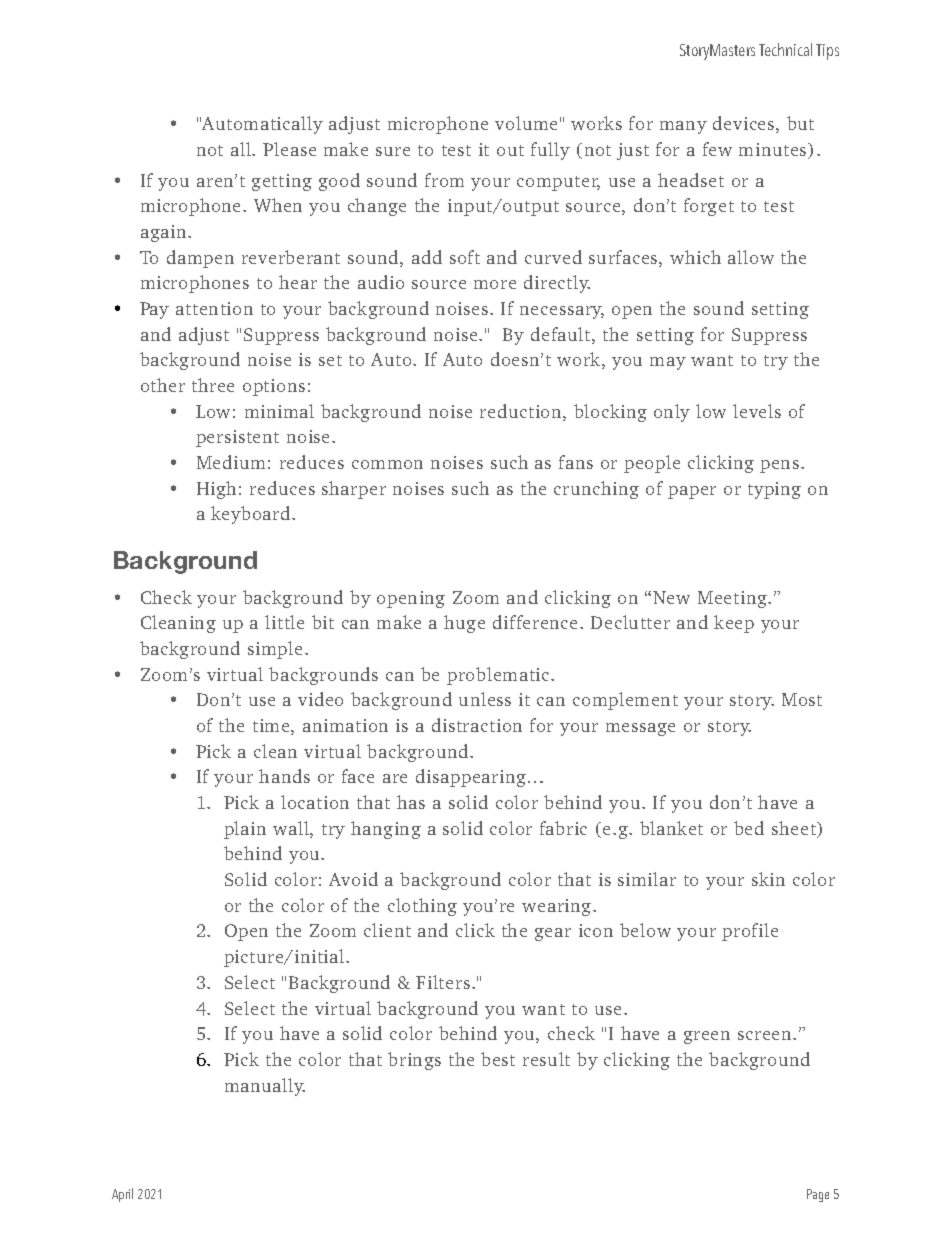 The image size is (952, 1233). Describe the element at coordinates (757, 411) in the screenshot. I see `levels` at that location.
